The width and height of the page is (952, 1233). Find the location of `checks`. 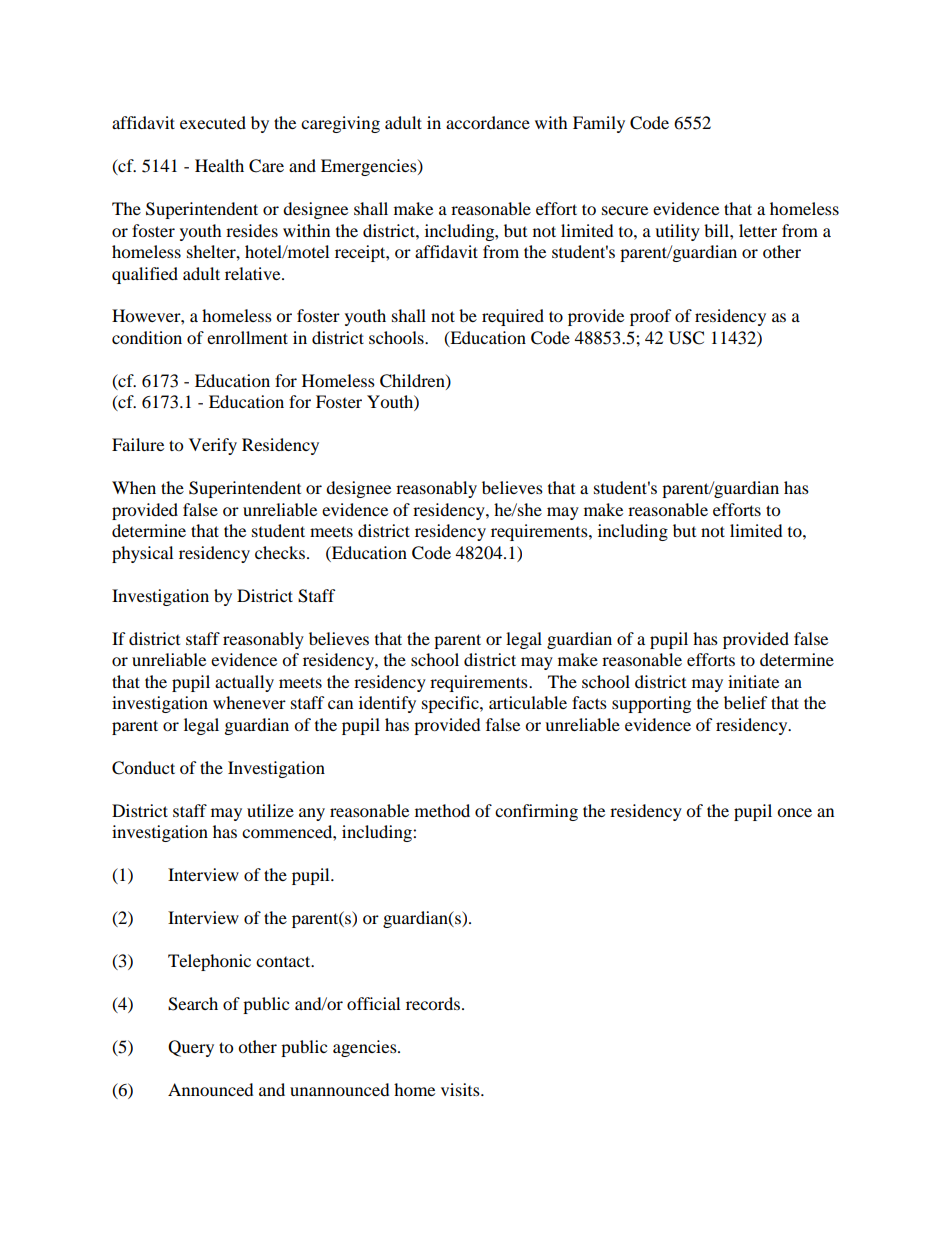

checks is located at coordinates (281, 552).
